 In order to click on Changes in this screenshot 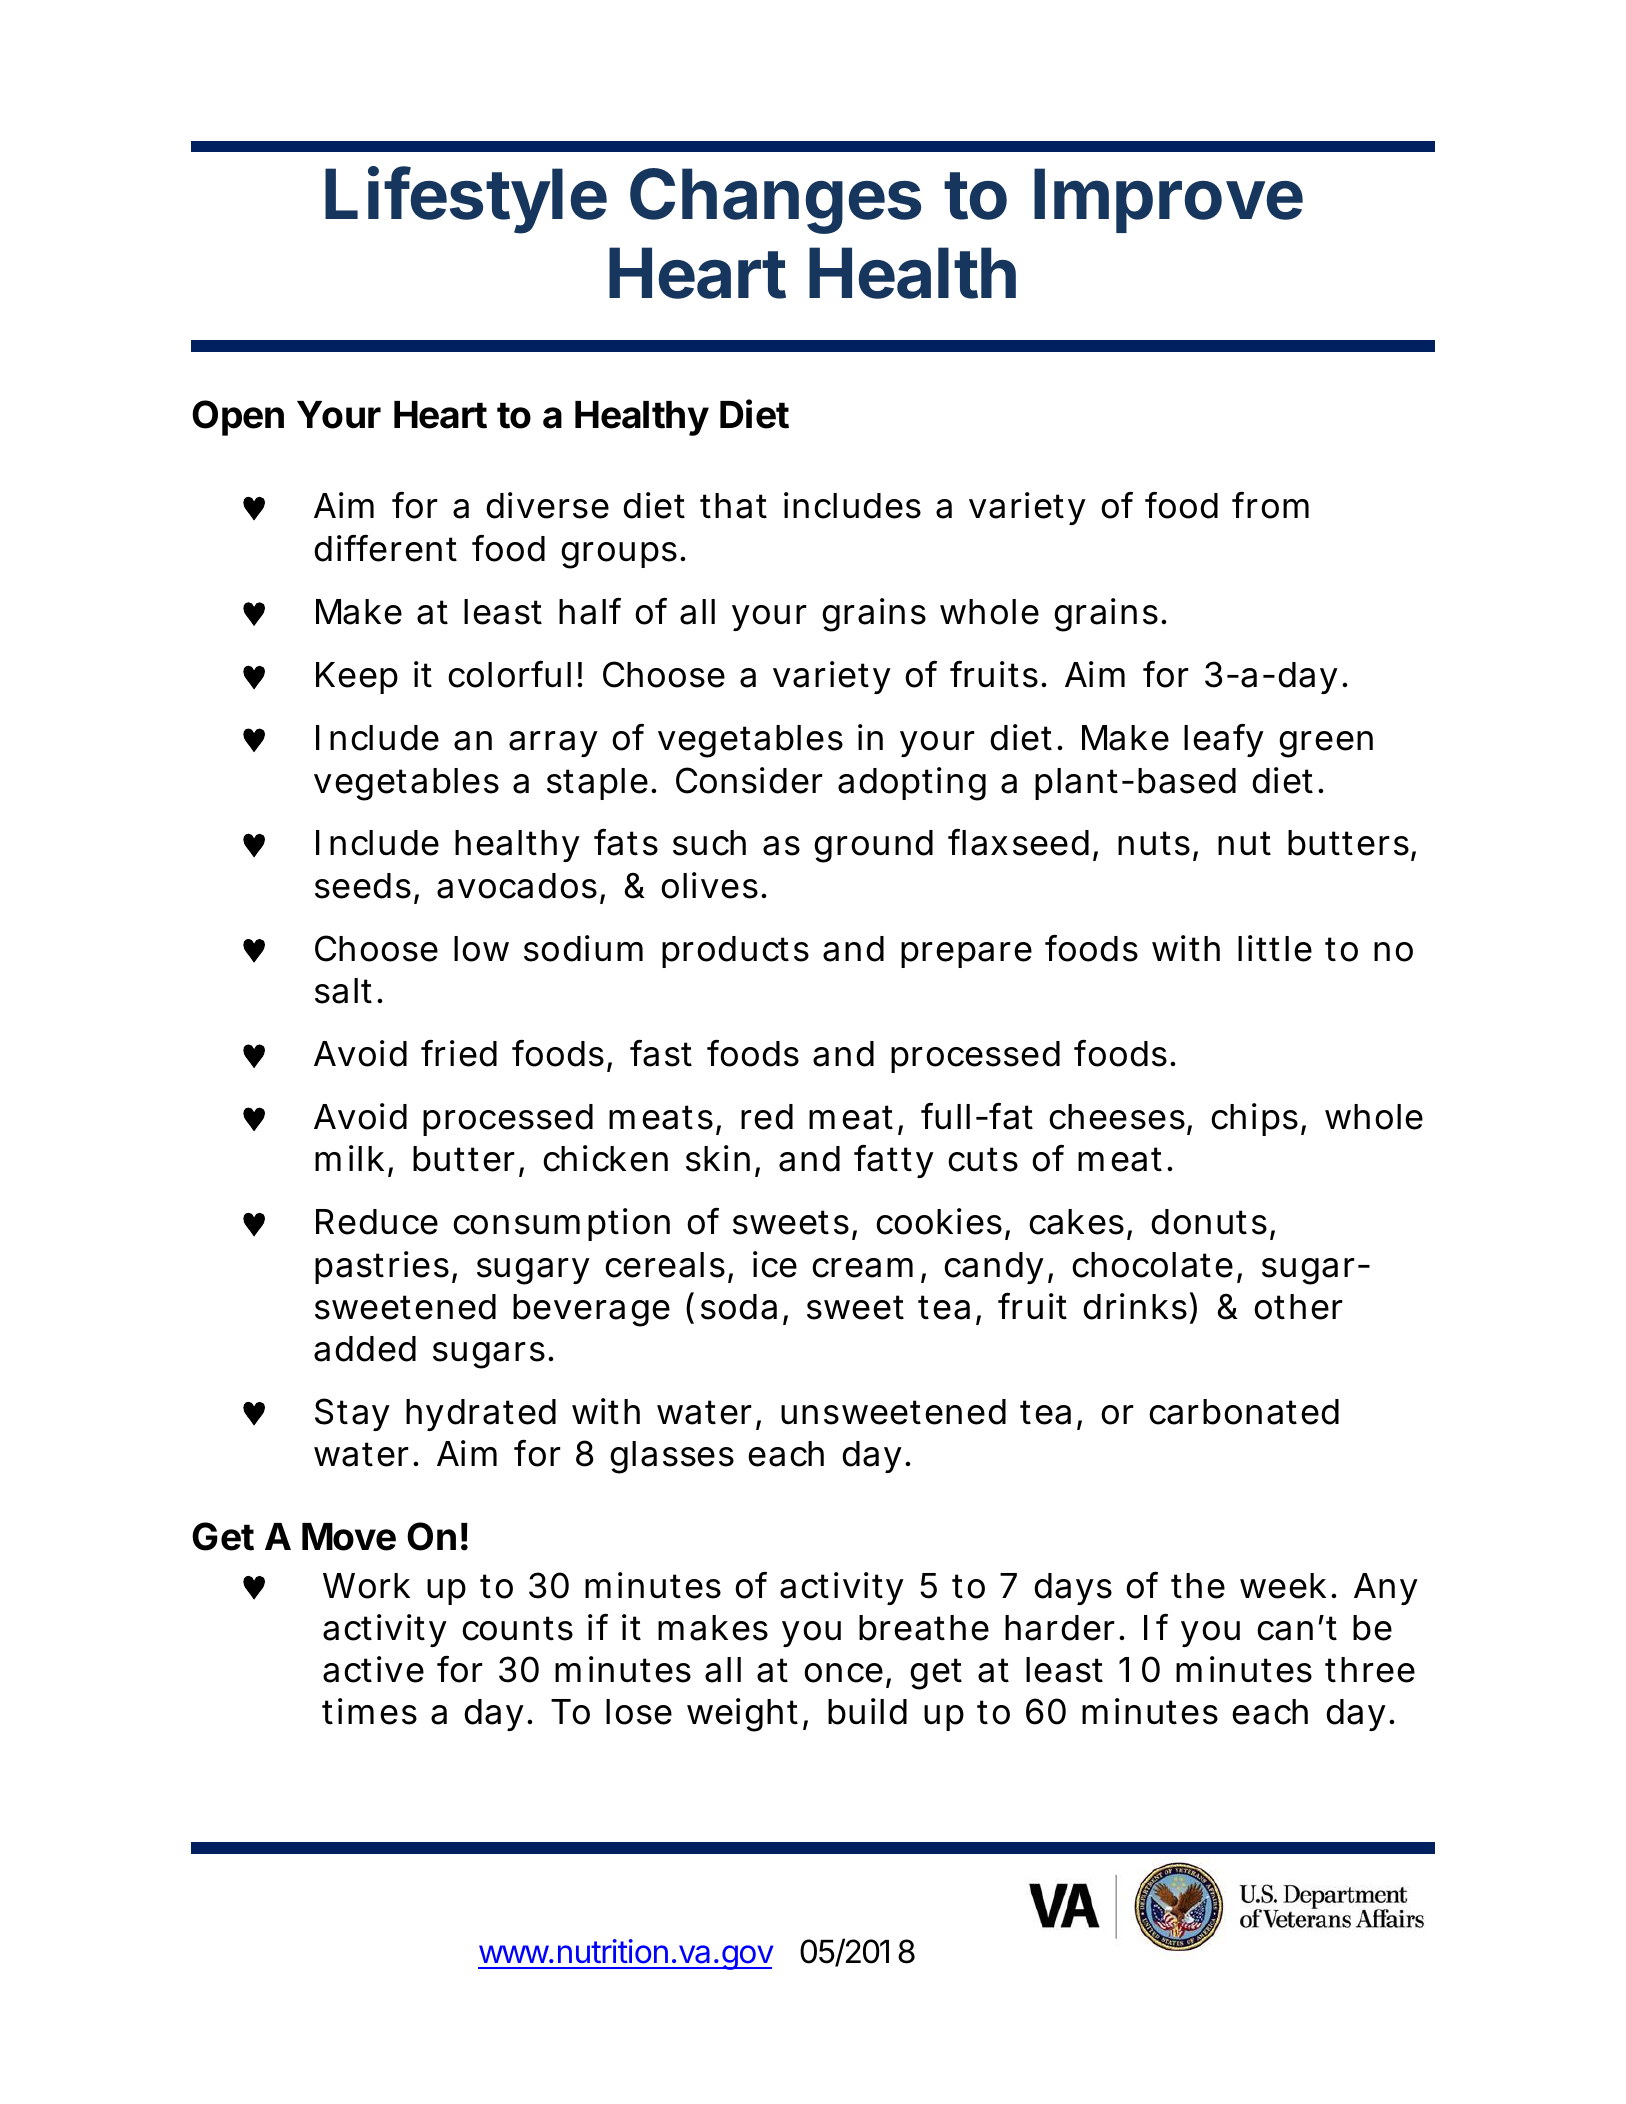, I will do `click(775, 201)`.
